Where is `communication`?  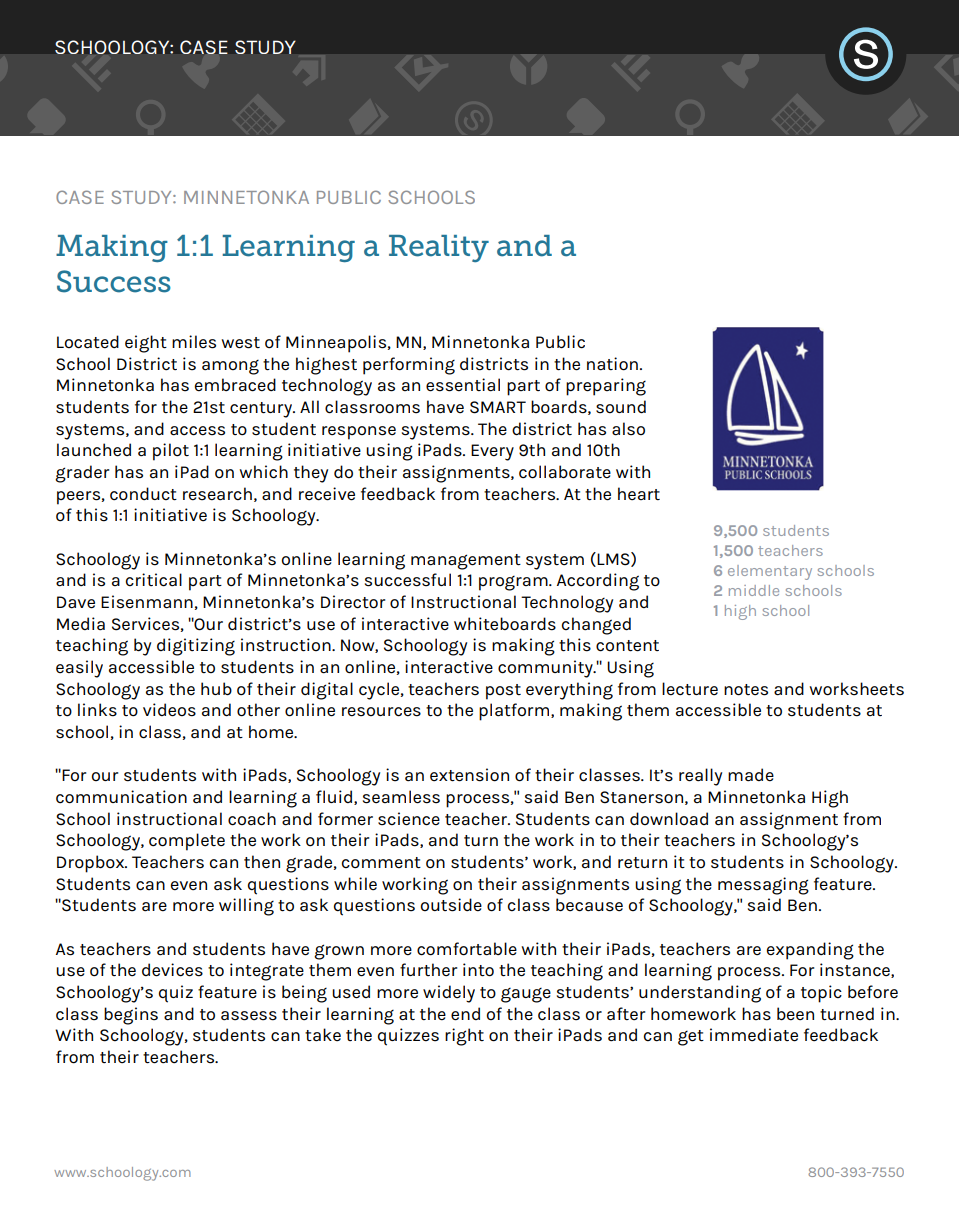
communication is located at coordinates (121, 797).
